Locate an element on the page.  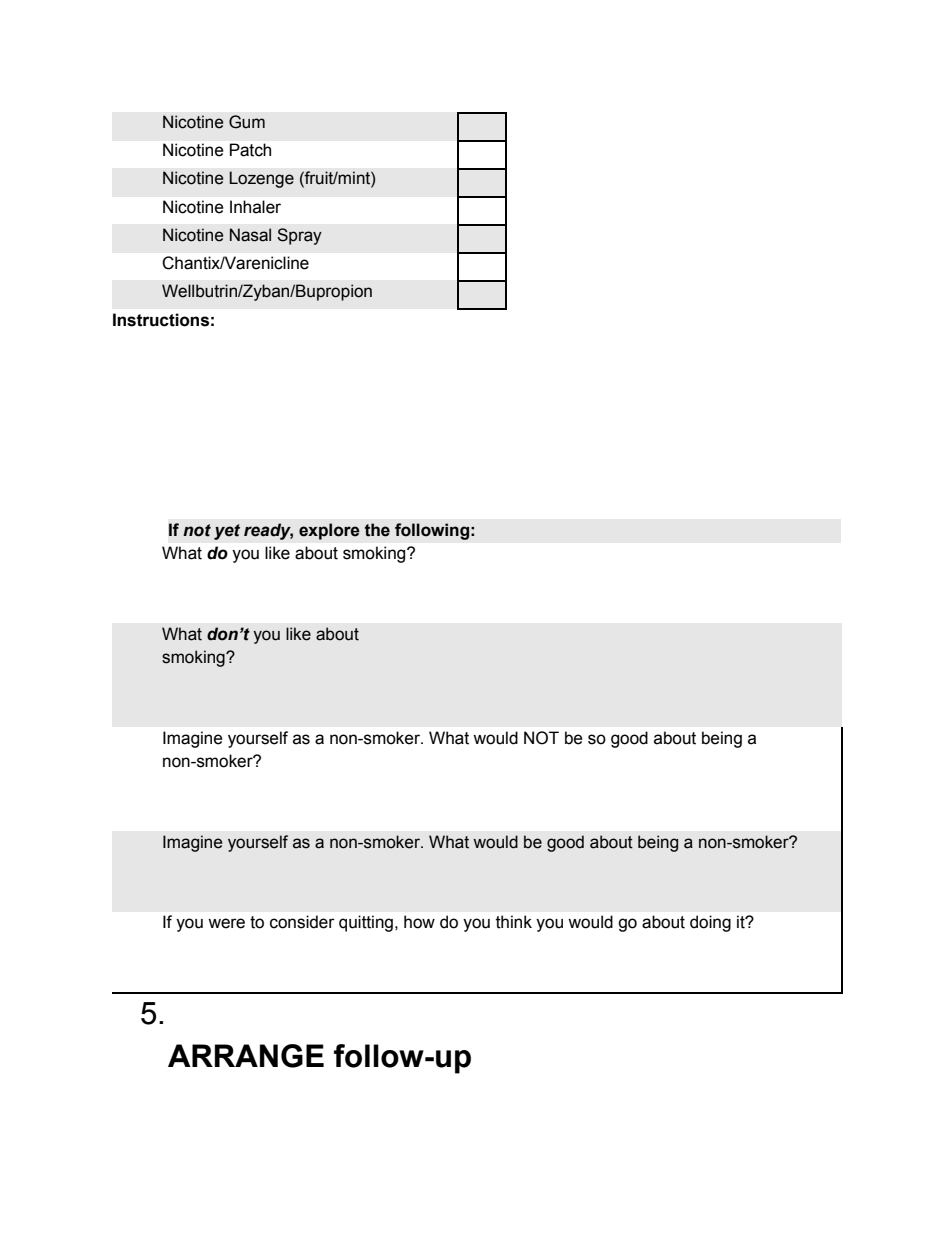
Patch is located at coordinates (250, 150).
